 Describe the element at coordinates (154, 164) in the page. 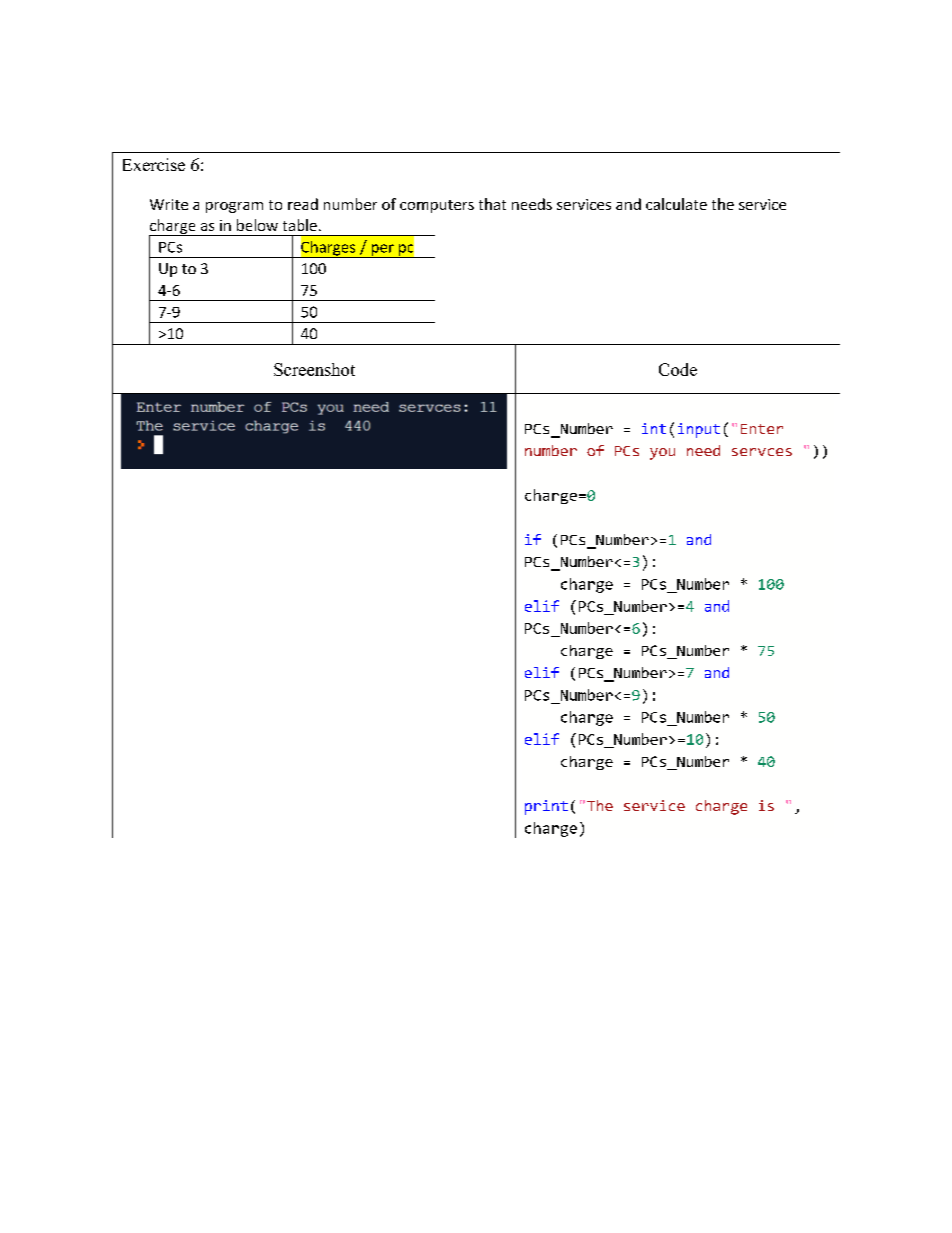

I see `Exercise` at that location.
